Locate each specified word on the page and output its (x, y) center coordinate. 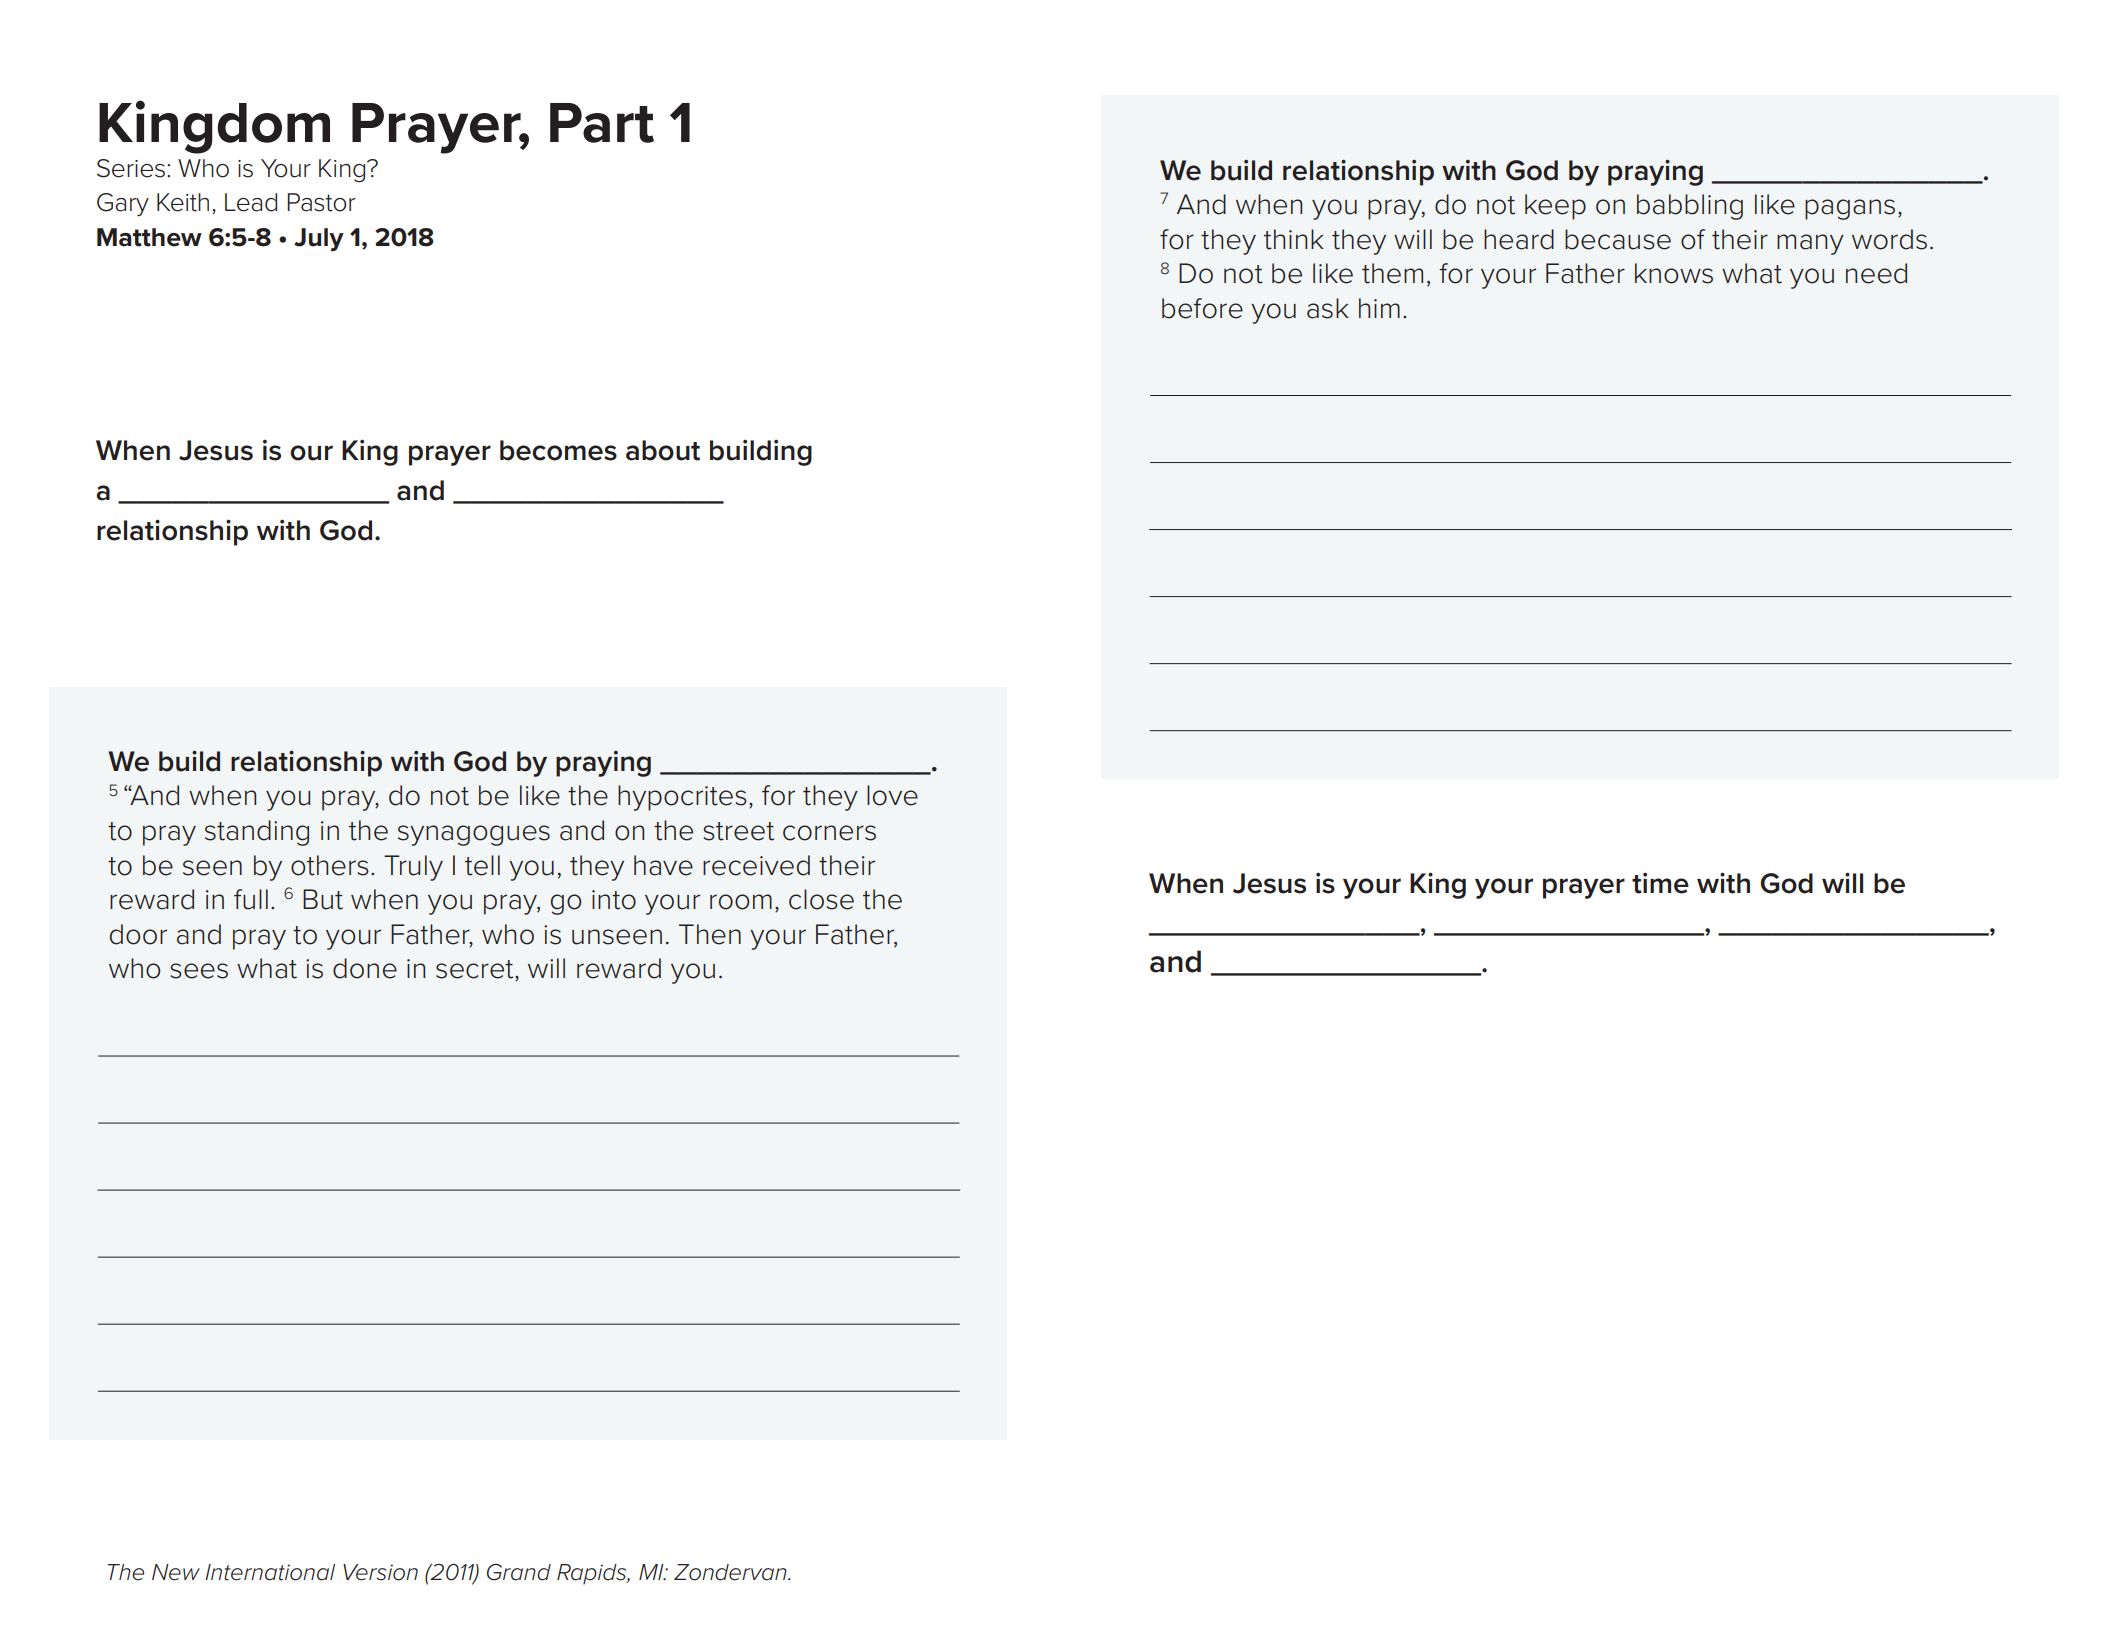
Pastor (321, 202)
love (892, 795)
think (1294, 239)
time (1660, 883)
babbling (1690, 207)
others (330, 865)
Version (380, 1572)
